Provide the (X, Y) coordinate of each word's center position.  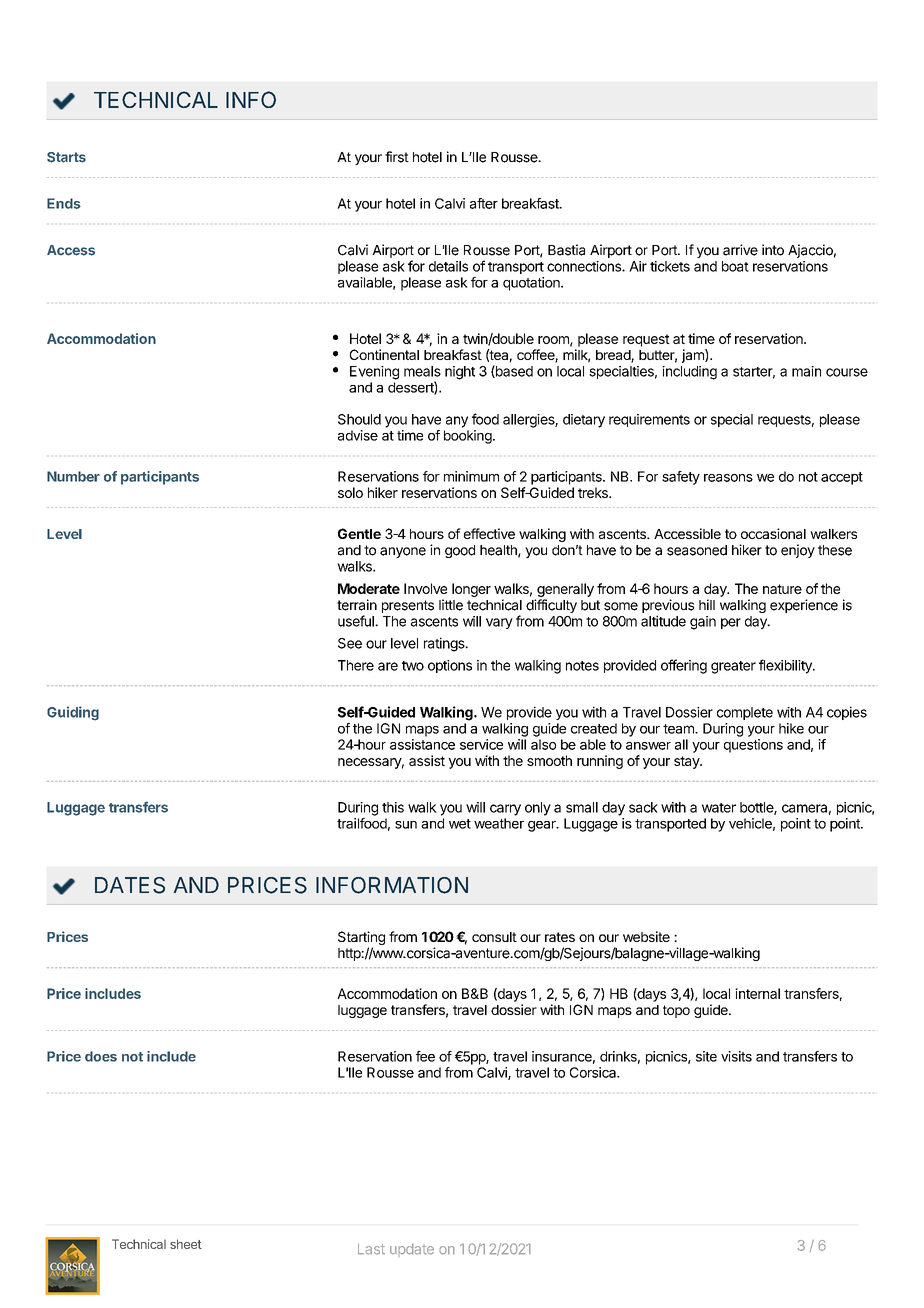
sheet (186, 1244)
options (450, 666)
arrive (740, 250)
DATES (130, 885)
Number (73, 476)
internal (757, 993)
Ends (64, 203)
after (484, 203)
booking (469, 437)
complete (745, 713)
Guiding (73, 713)
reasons (728, 478)
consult (494, 937)
